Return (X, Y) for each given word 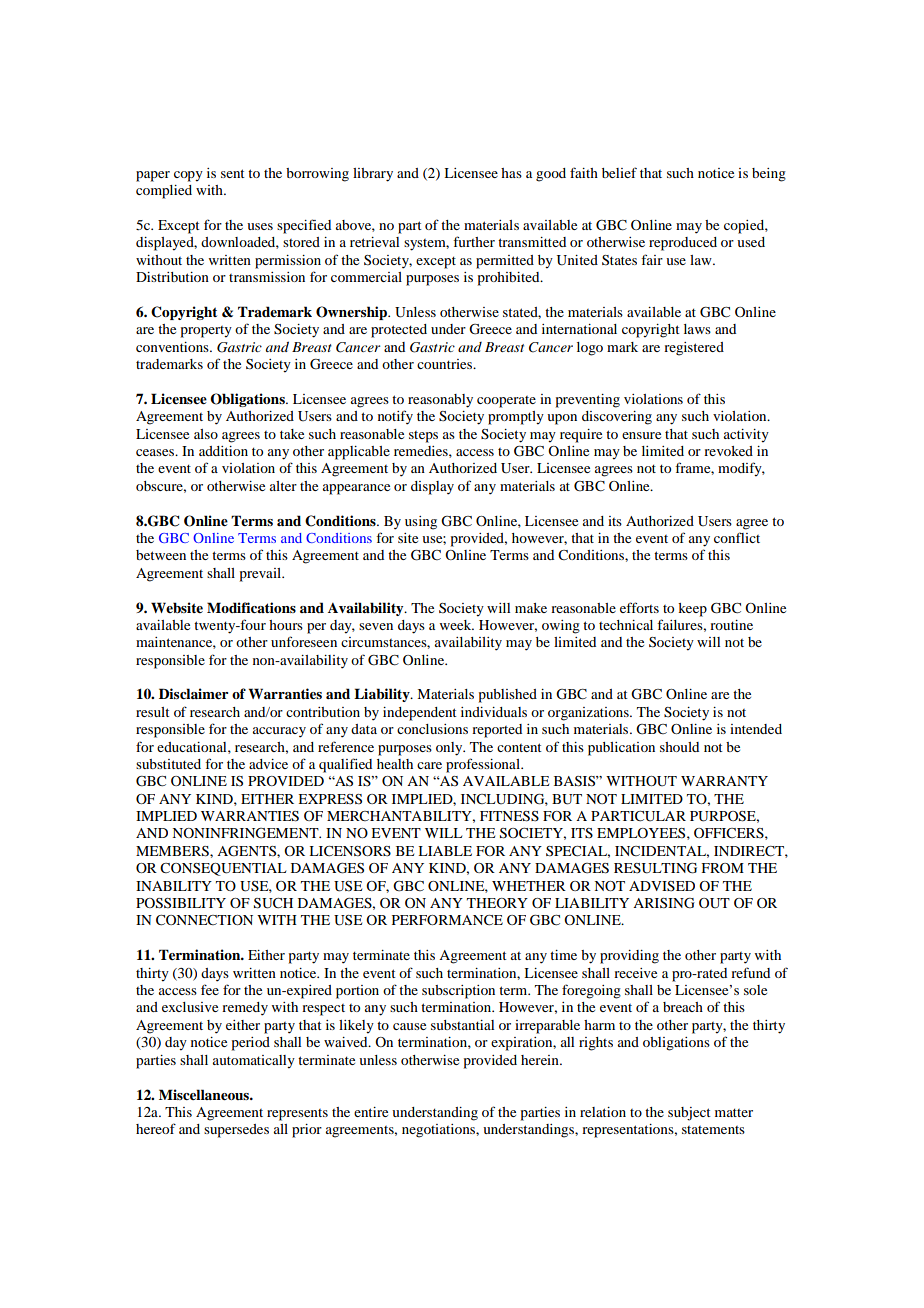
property (206, 332)
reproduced (683, 244)
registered (694, 349)
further (474, 241)
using (421, 523)
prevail (261, 575)
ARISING (664, 903)
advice (268, 764)
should (679, 747)
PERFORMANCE (447, 920)
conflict (737, 537)
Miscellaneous (205, 1094)
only (450, 749)
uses (260, 226)
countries (446, 364)
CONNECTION (204, 920)
